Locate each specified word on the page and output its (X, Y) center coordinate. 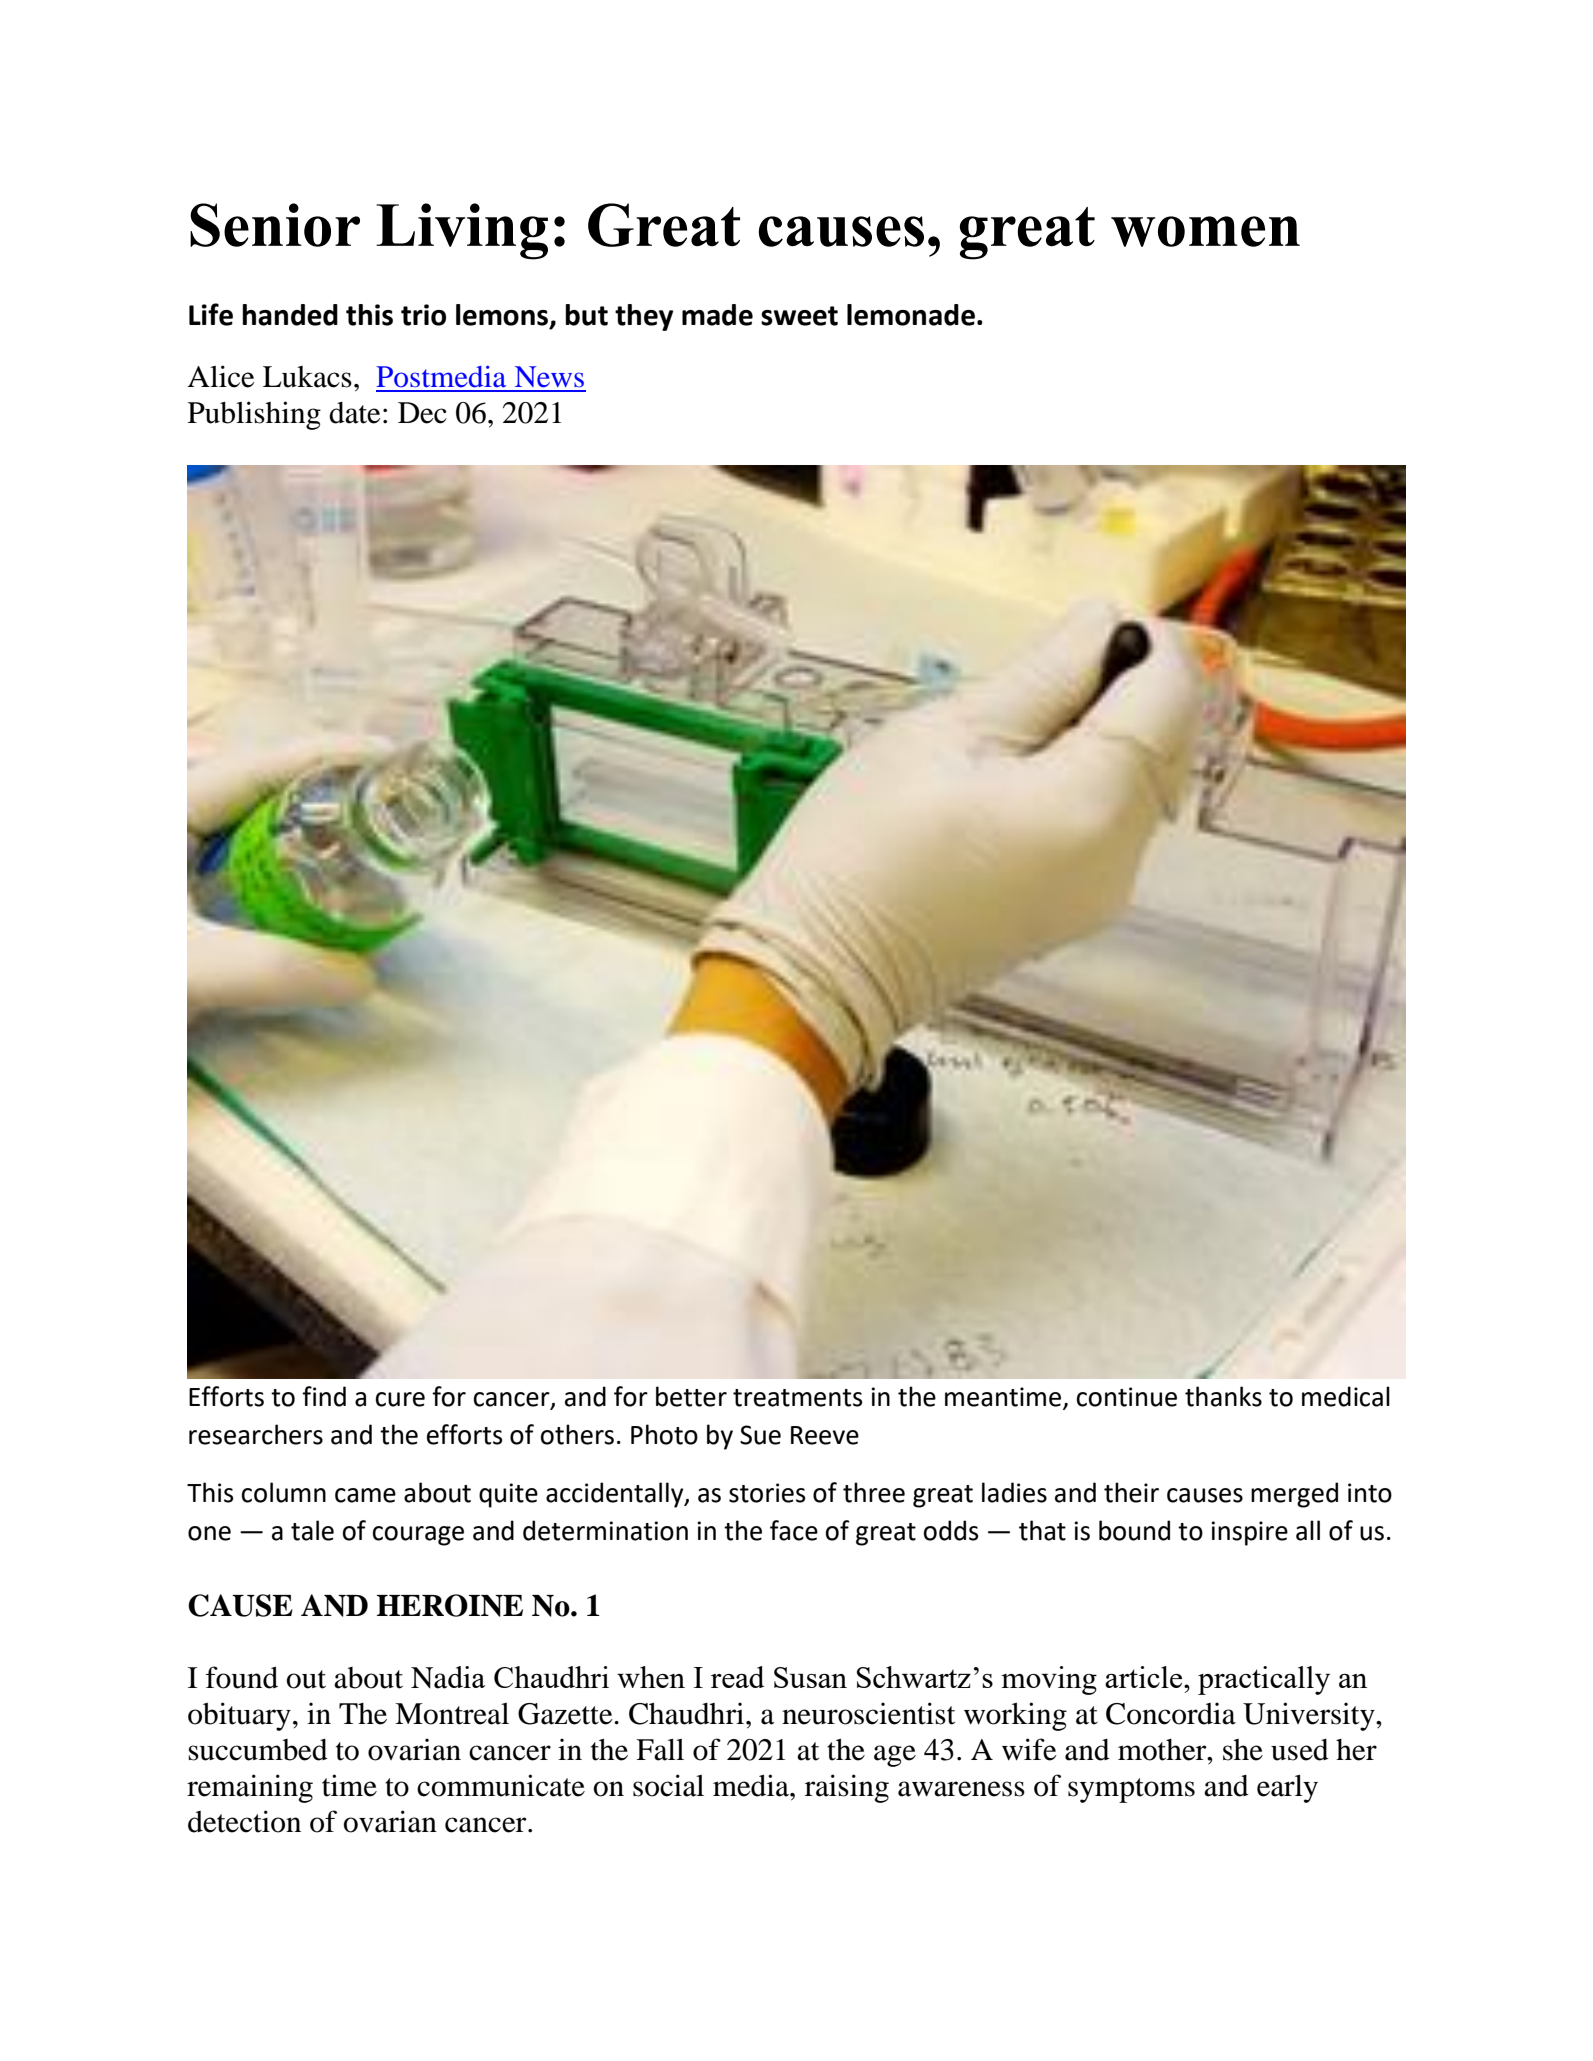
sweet (799, 316)
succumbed (258, 1750)
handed (290, 315)
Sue (760, 1435)
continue (1127, 1397)
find (324, 1396)
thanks (1223, 1396)
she (1243, 1750)
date (355, 413)
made (717, 315)
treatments (797, 1398)
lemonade (911, 315)
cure (400, 1399)
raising (847, 1788)
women (1205, 231)
